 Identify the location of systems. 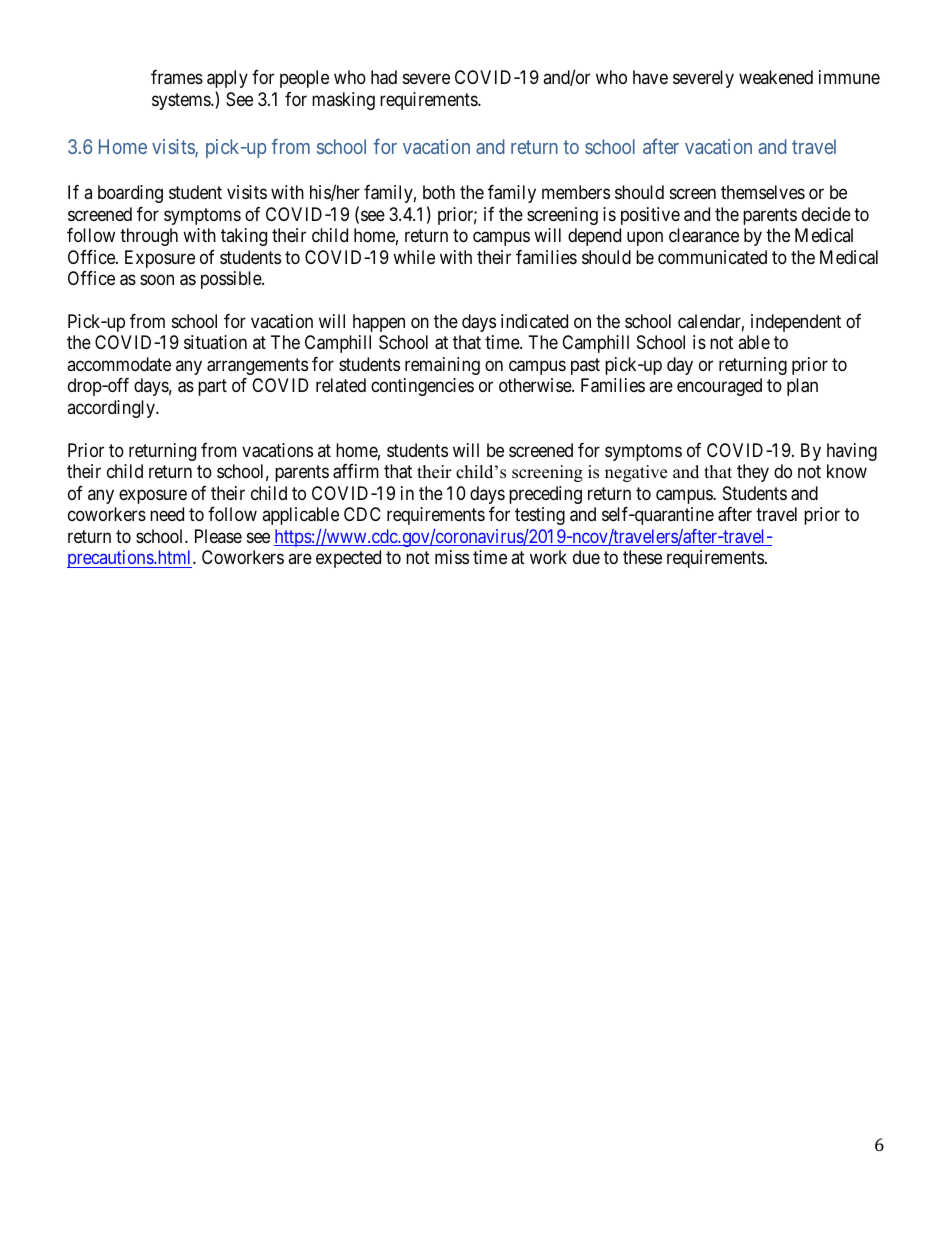
(182, 101).
